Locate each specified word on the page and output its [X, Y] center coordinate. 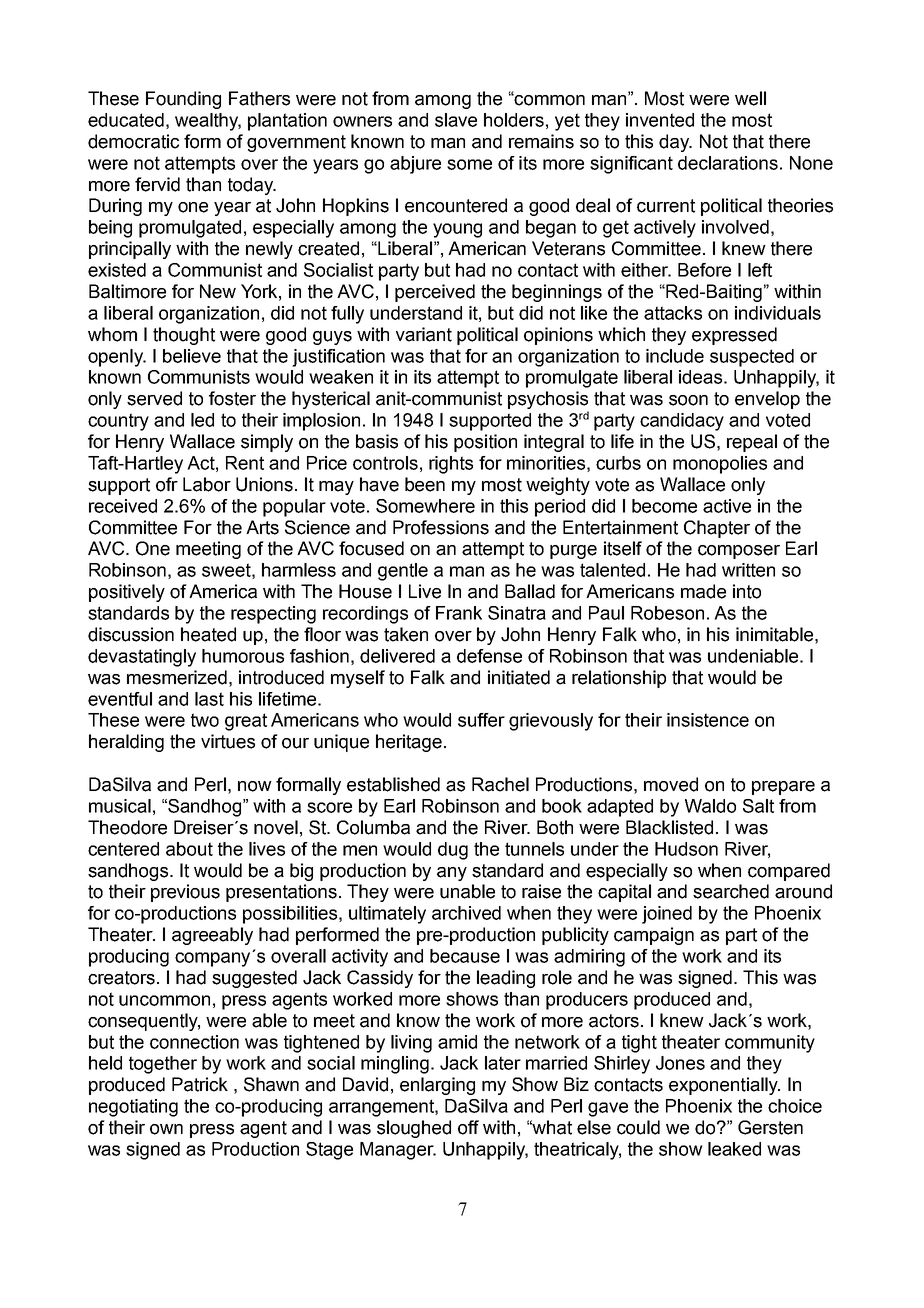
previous [185, 893]
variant [424, 334]
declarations [728, 163]
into [747, 591]
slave [456, 120]
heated [208, 634]
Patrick [200, 1084]
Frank [459, 613]
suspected [752, 358]
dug [453, 851]
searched [731, 891]
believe [192, 356]
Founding [183, 100]
